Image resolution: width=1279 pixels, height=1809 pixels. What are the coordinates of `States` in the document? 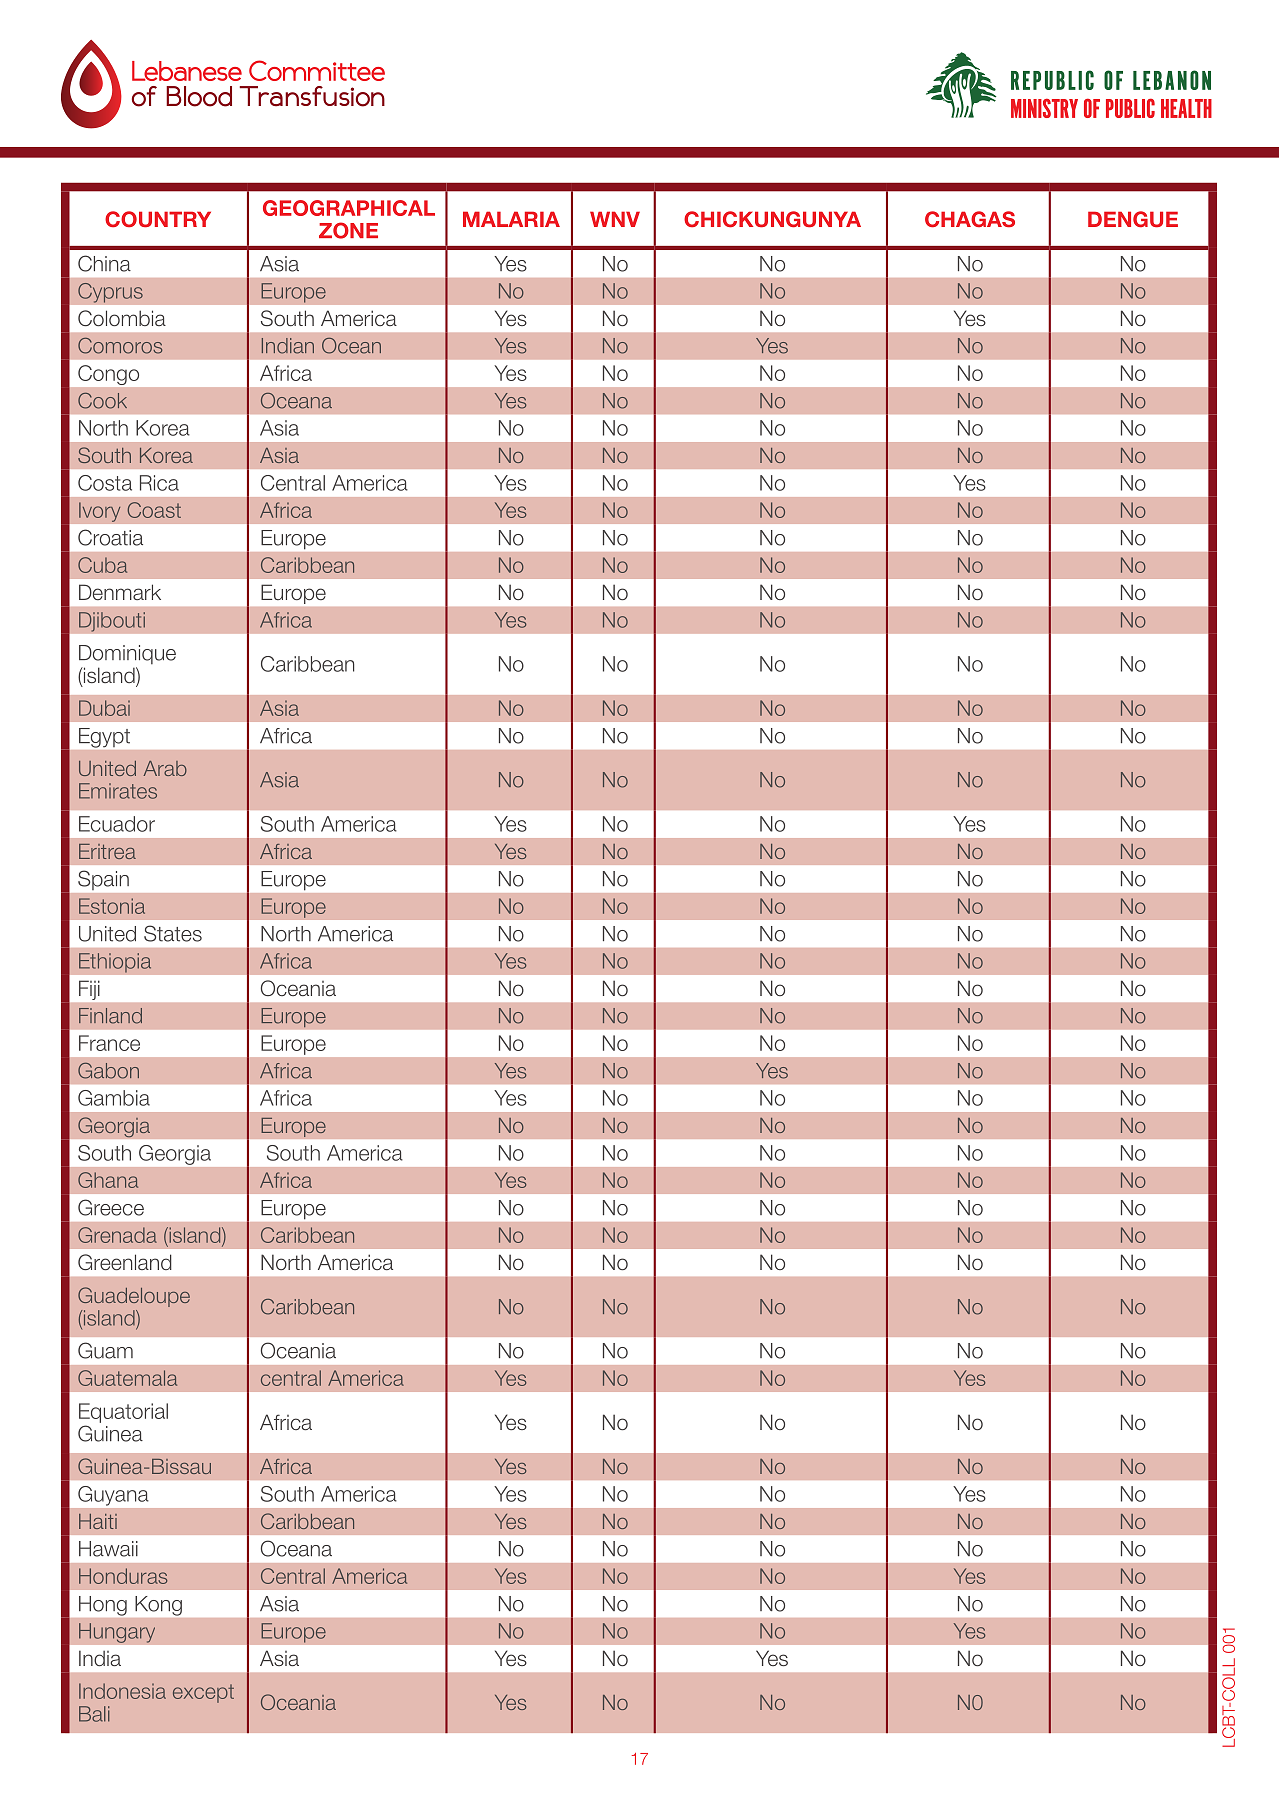 It's located at (173, 933).
